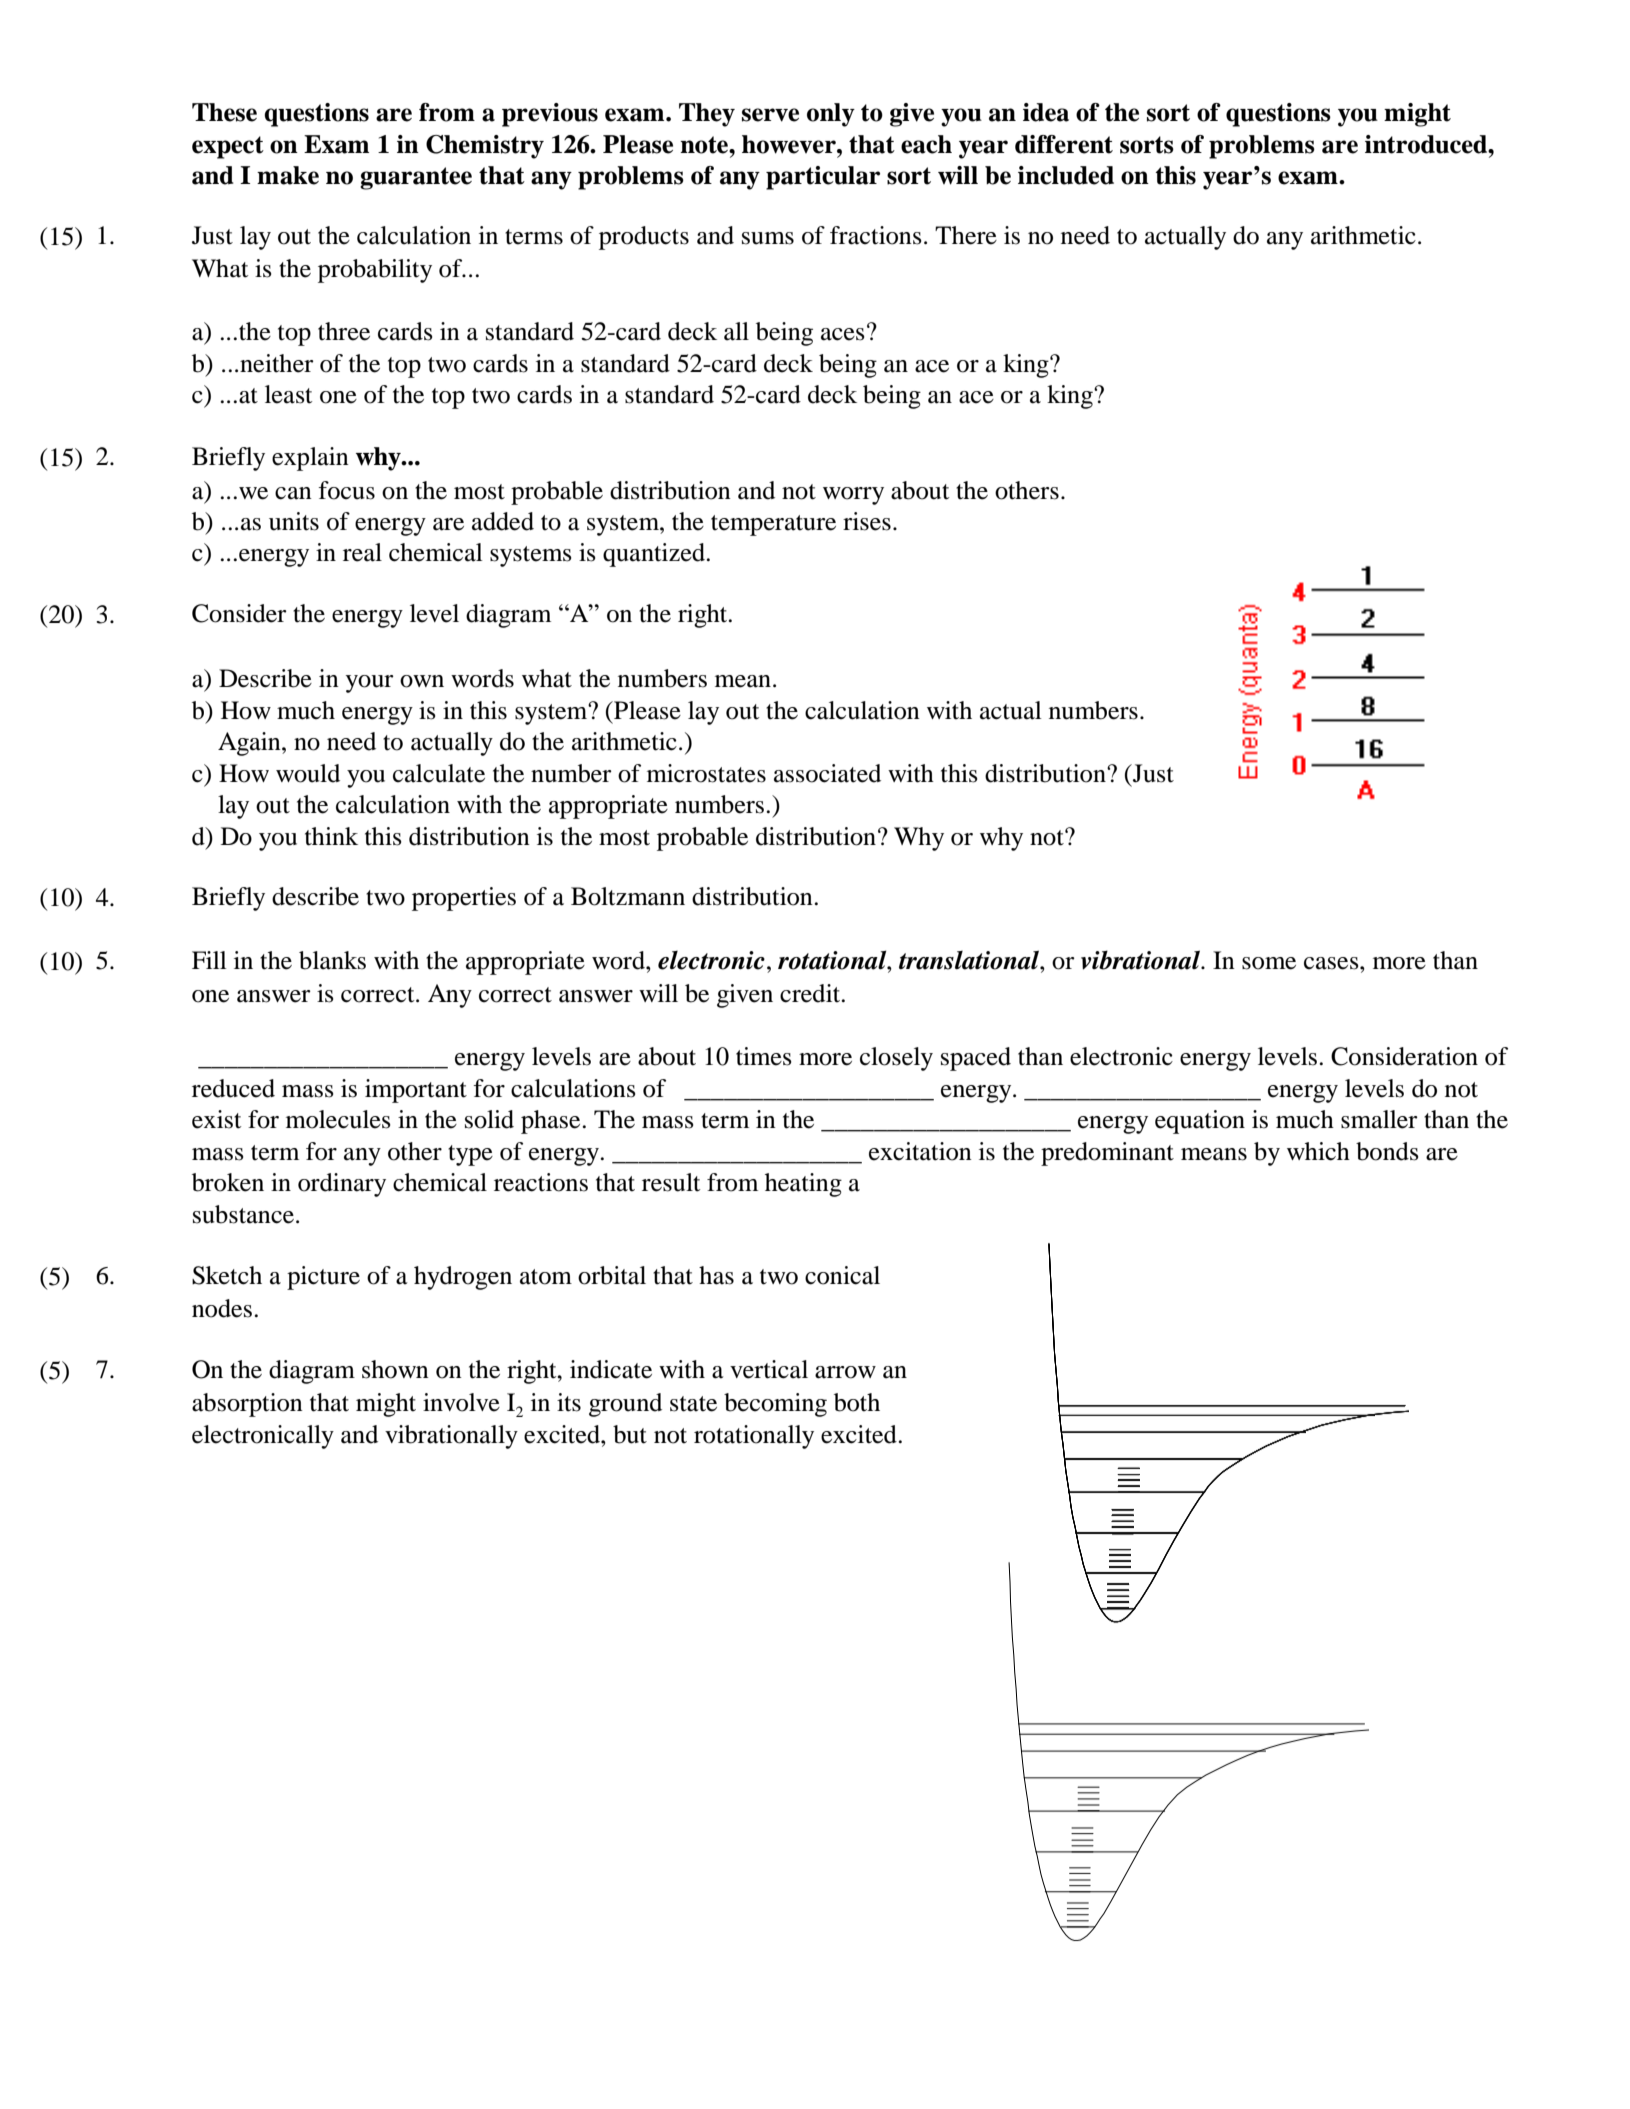 This screenshot has height=2109, width=1630. Describe the element at coordinates (853, 496) in the screenshot. I see `worry` at that location.
